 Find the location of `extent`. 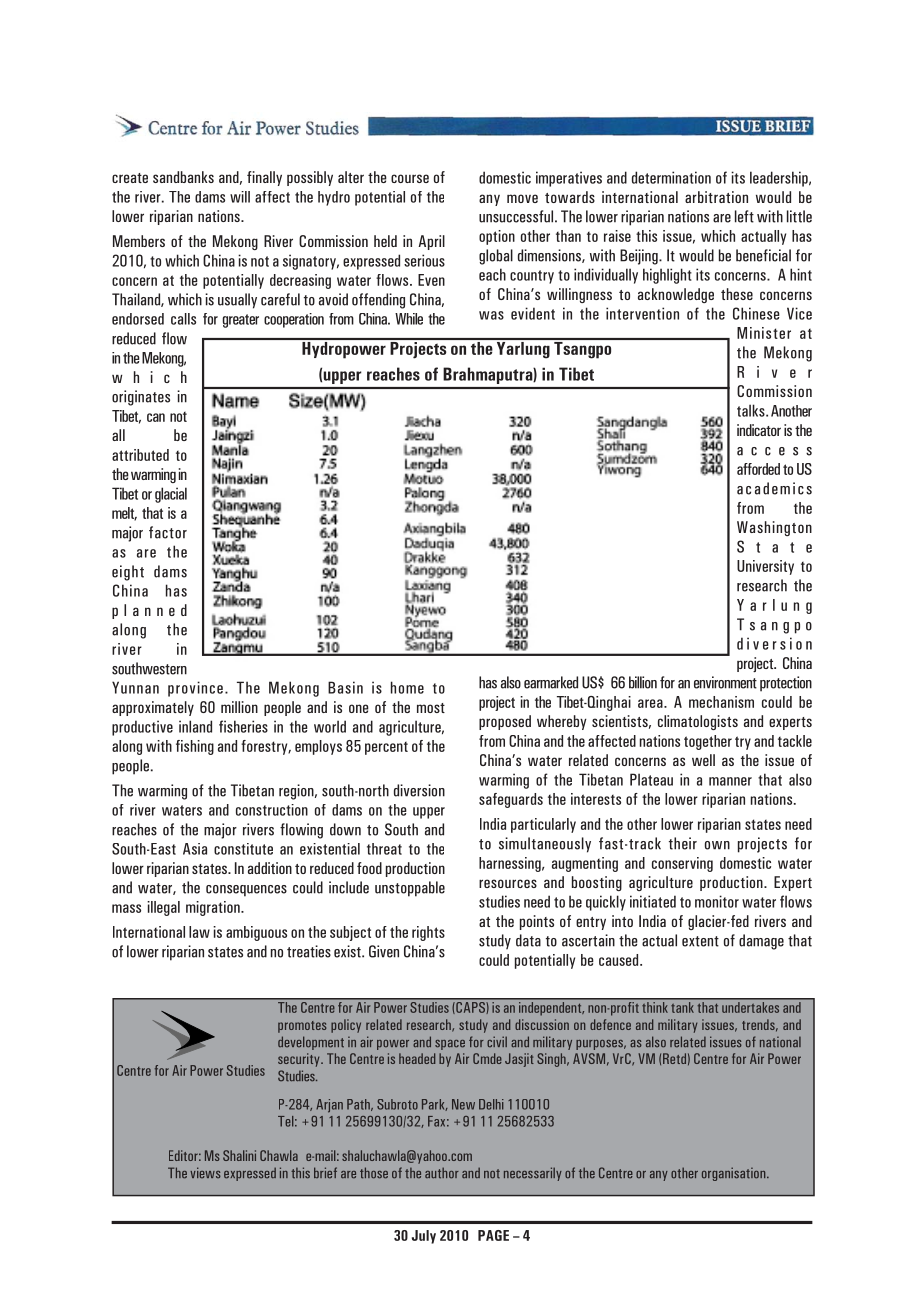

extent is located at coordinates (700, 941).
